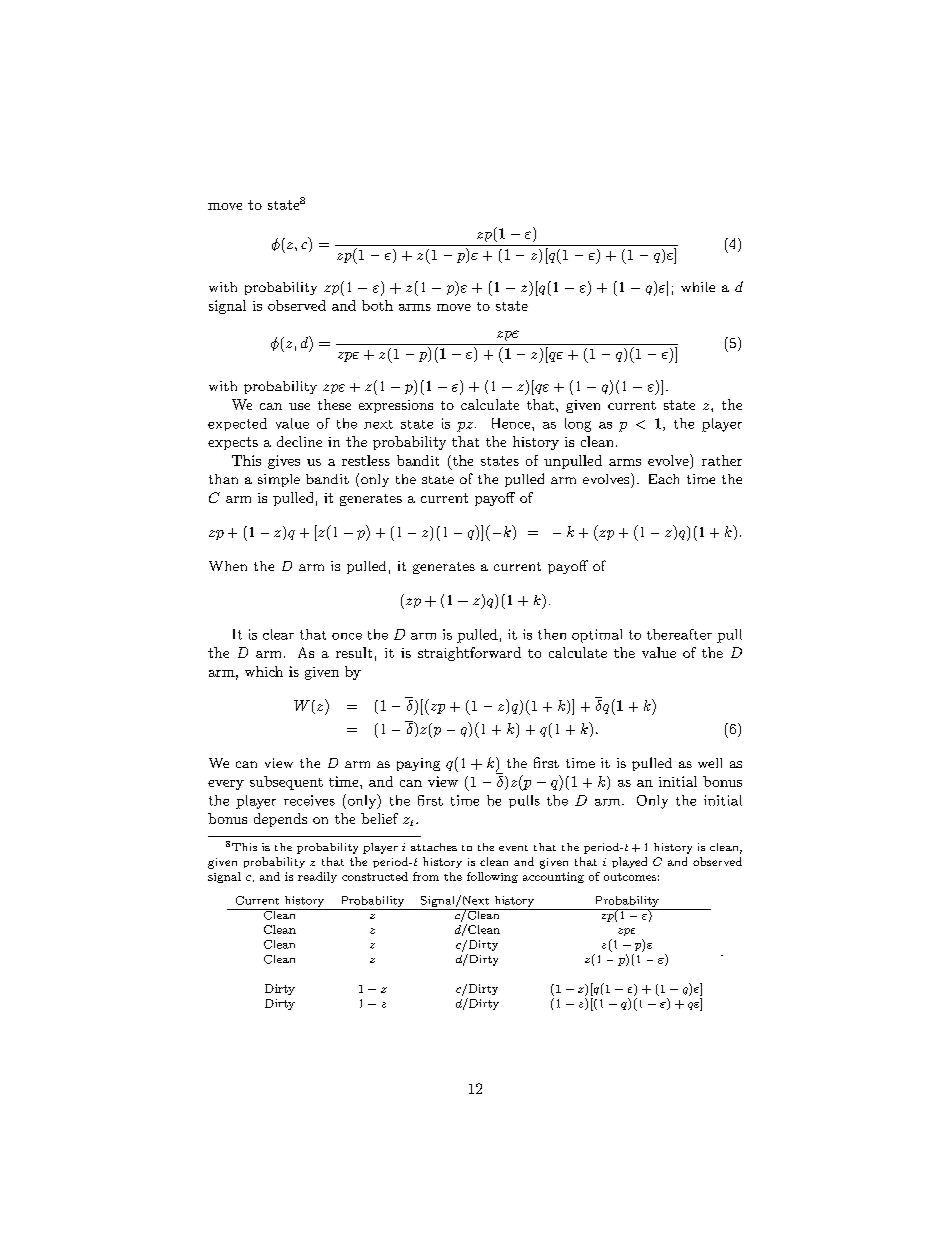  Describe the element at coordinates (377, 305) in the screenshot. I see `both` at that location.
